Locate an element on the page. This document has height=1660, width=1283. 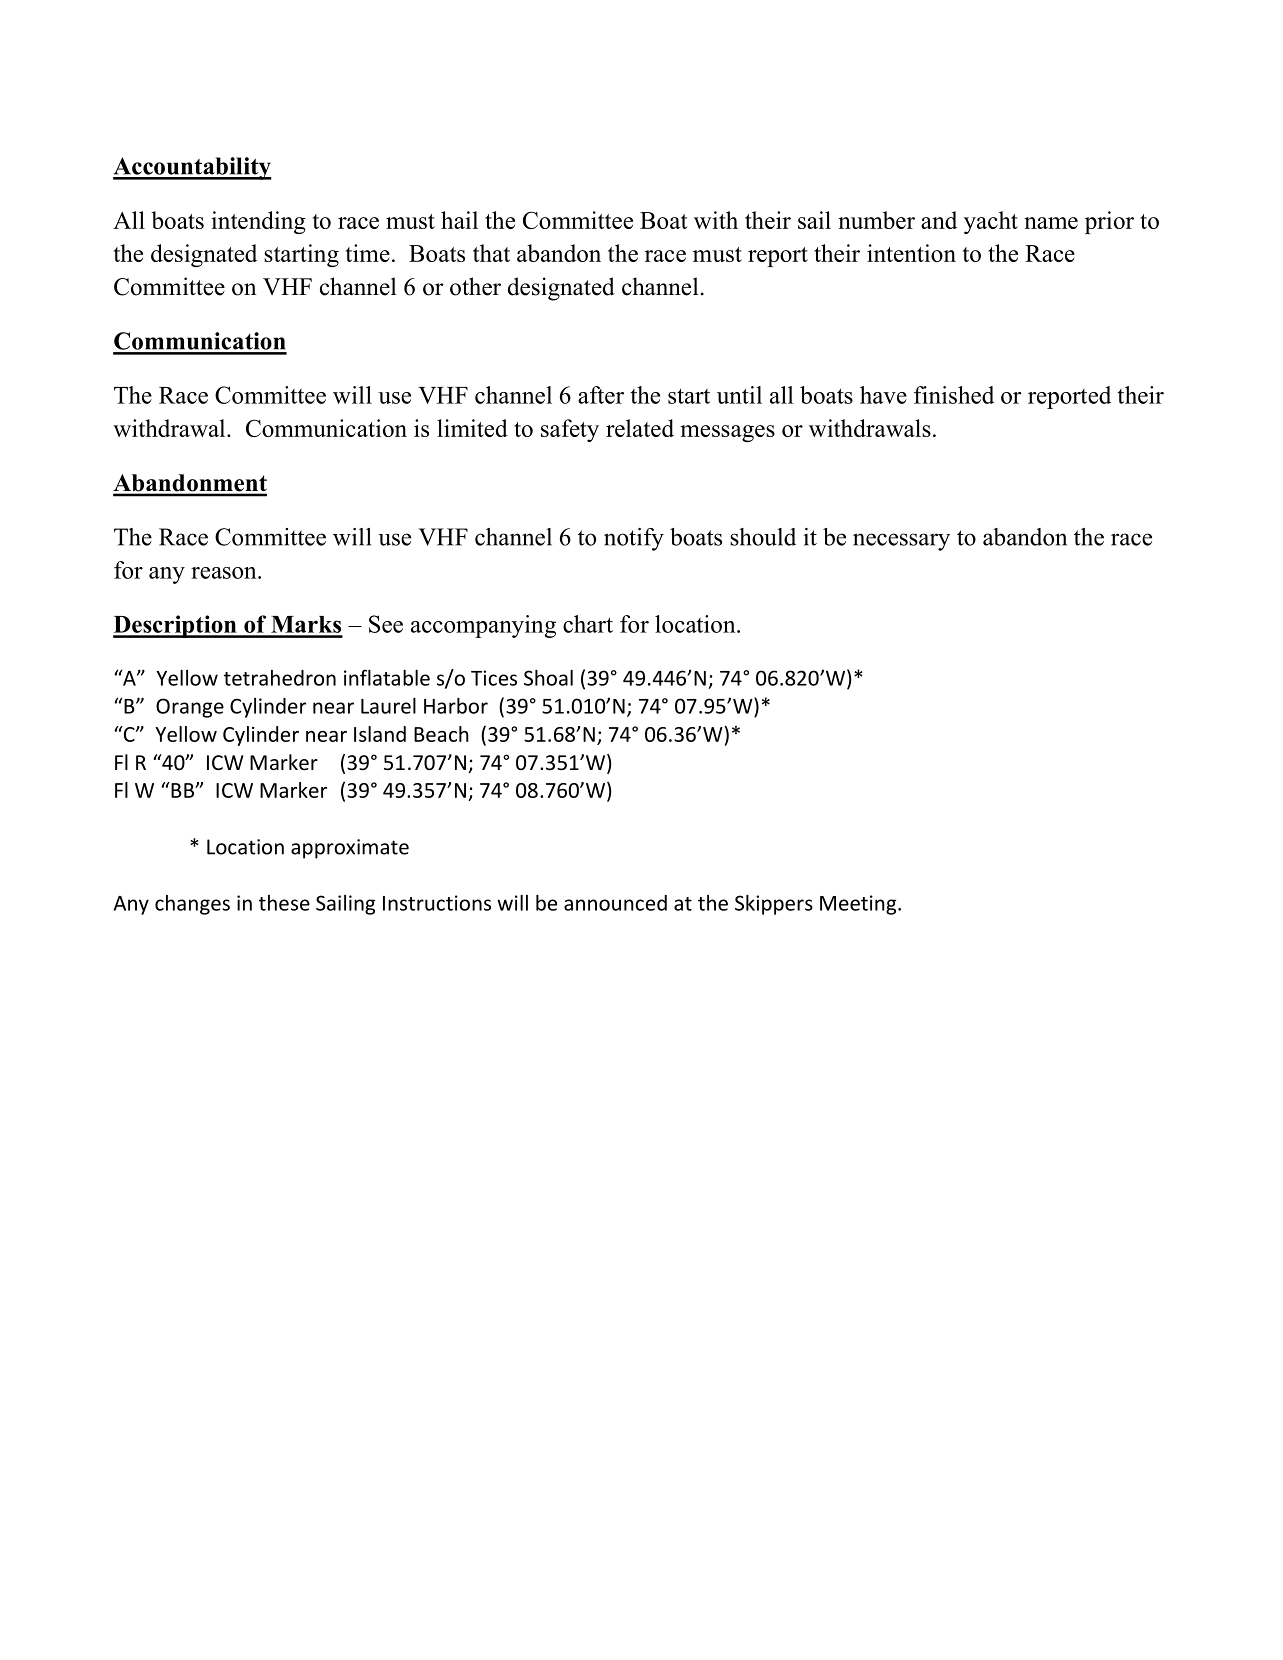
limited is located at coordinates (472, 428).
